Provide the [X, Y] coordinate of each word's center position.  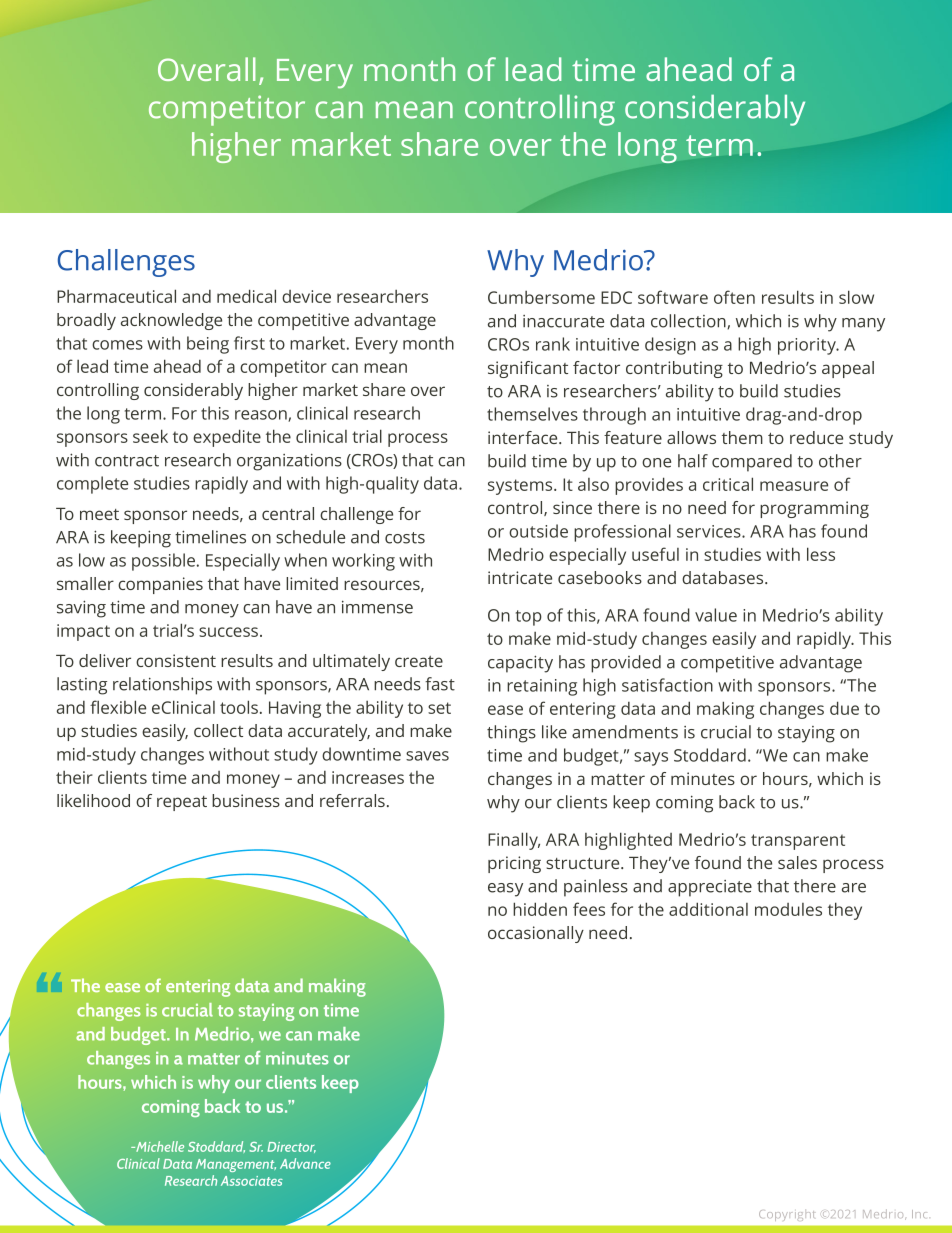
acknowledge [171, 321]
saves [427, 756]
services [710, 531]
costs [405, 538]
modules [788, 909]
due [844, 708]
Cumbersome [541, 297]
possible [163, 562]
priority [808, 346]
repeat [182, 803]
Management [236, 1165]
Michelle [159, 1146]
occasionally [536, 934]
